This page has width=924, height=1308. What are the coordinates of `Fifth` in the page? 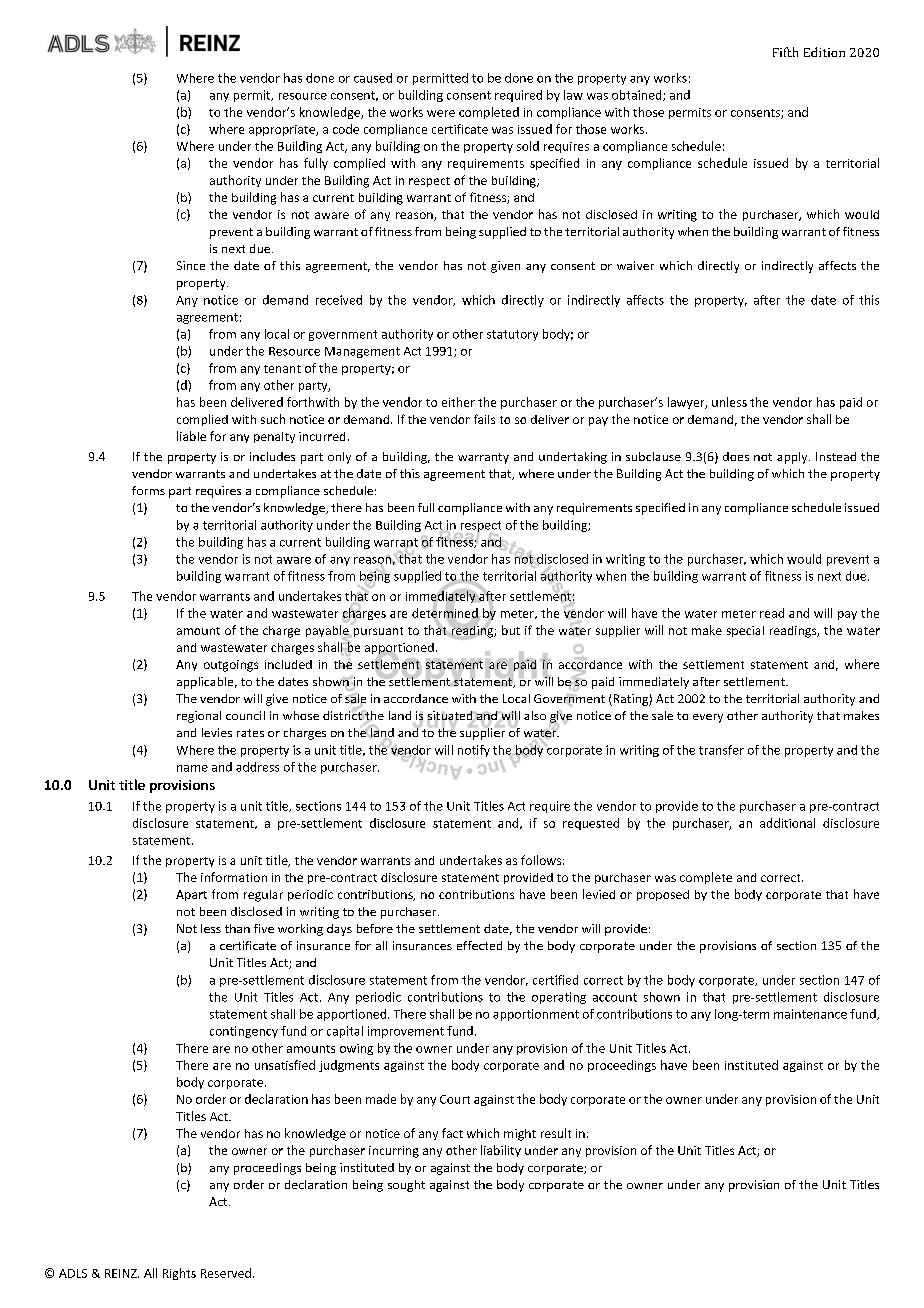 It's located at (785, 52).
